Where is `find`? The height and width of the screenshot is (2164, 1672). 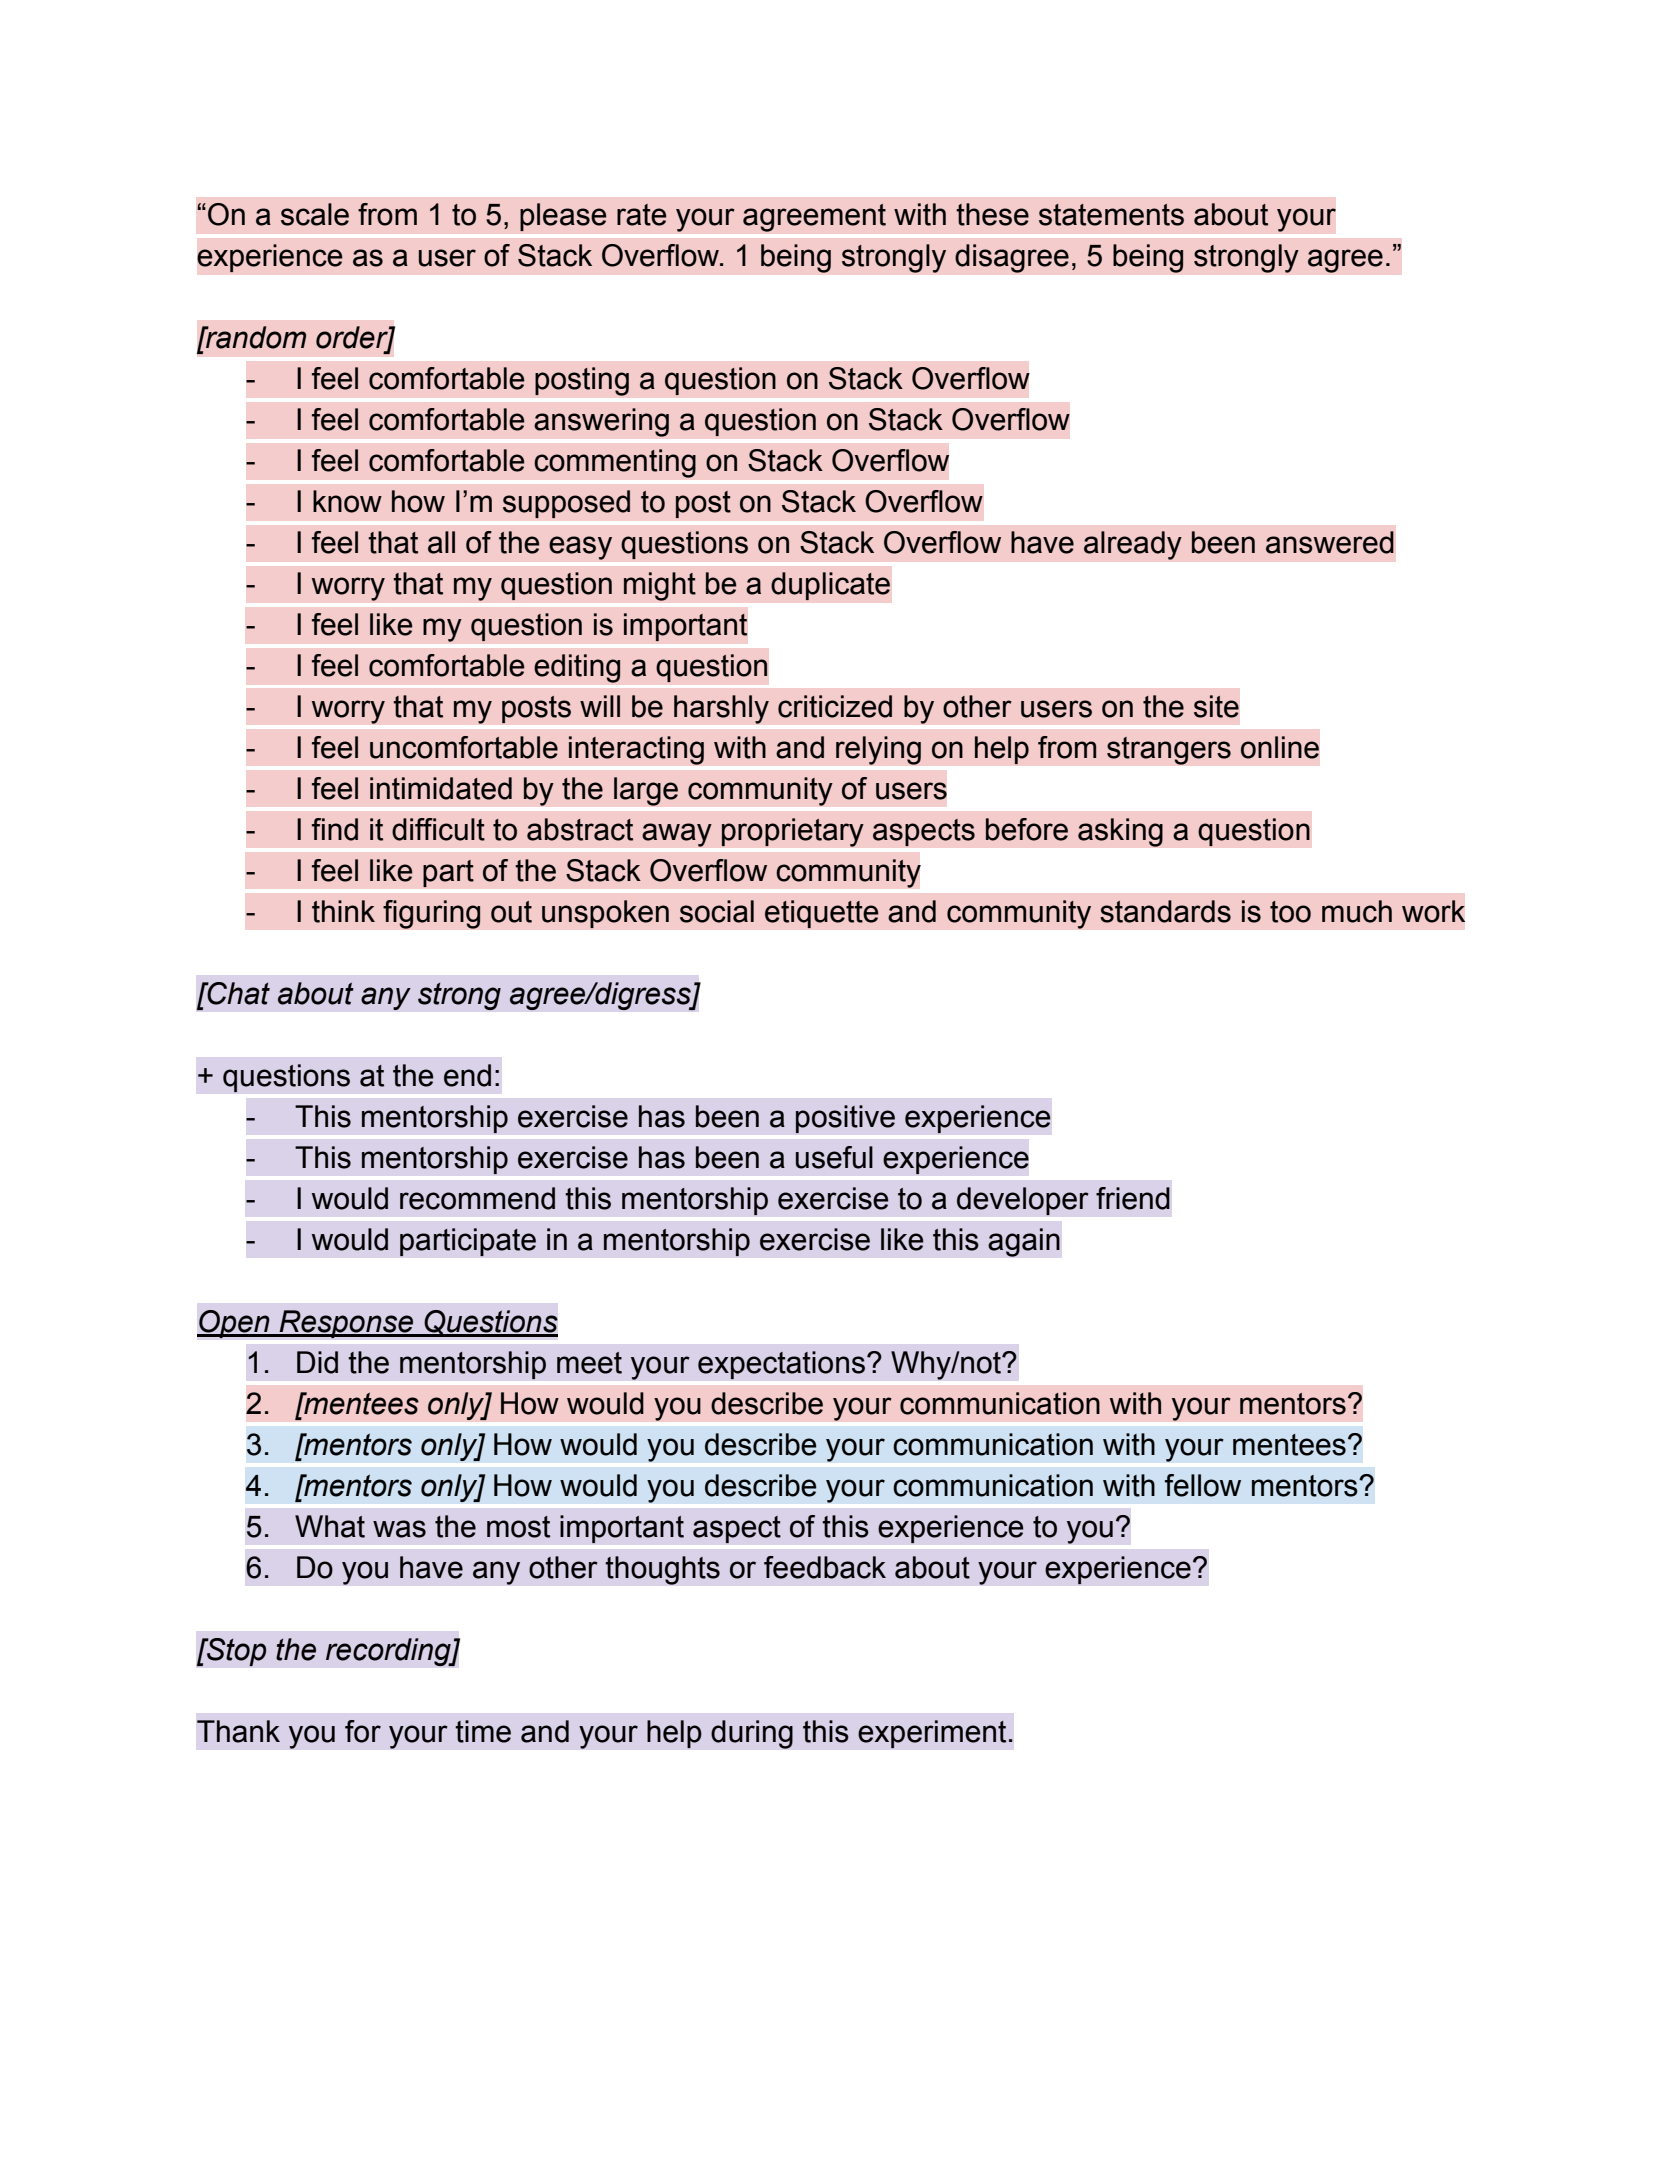 find is located at coordinates (335, 829).
